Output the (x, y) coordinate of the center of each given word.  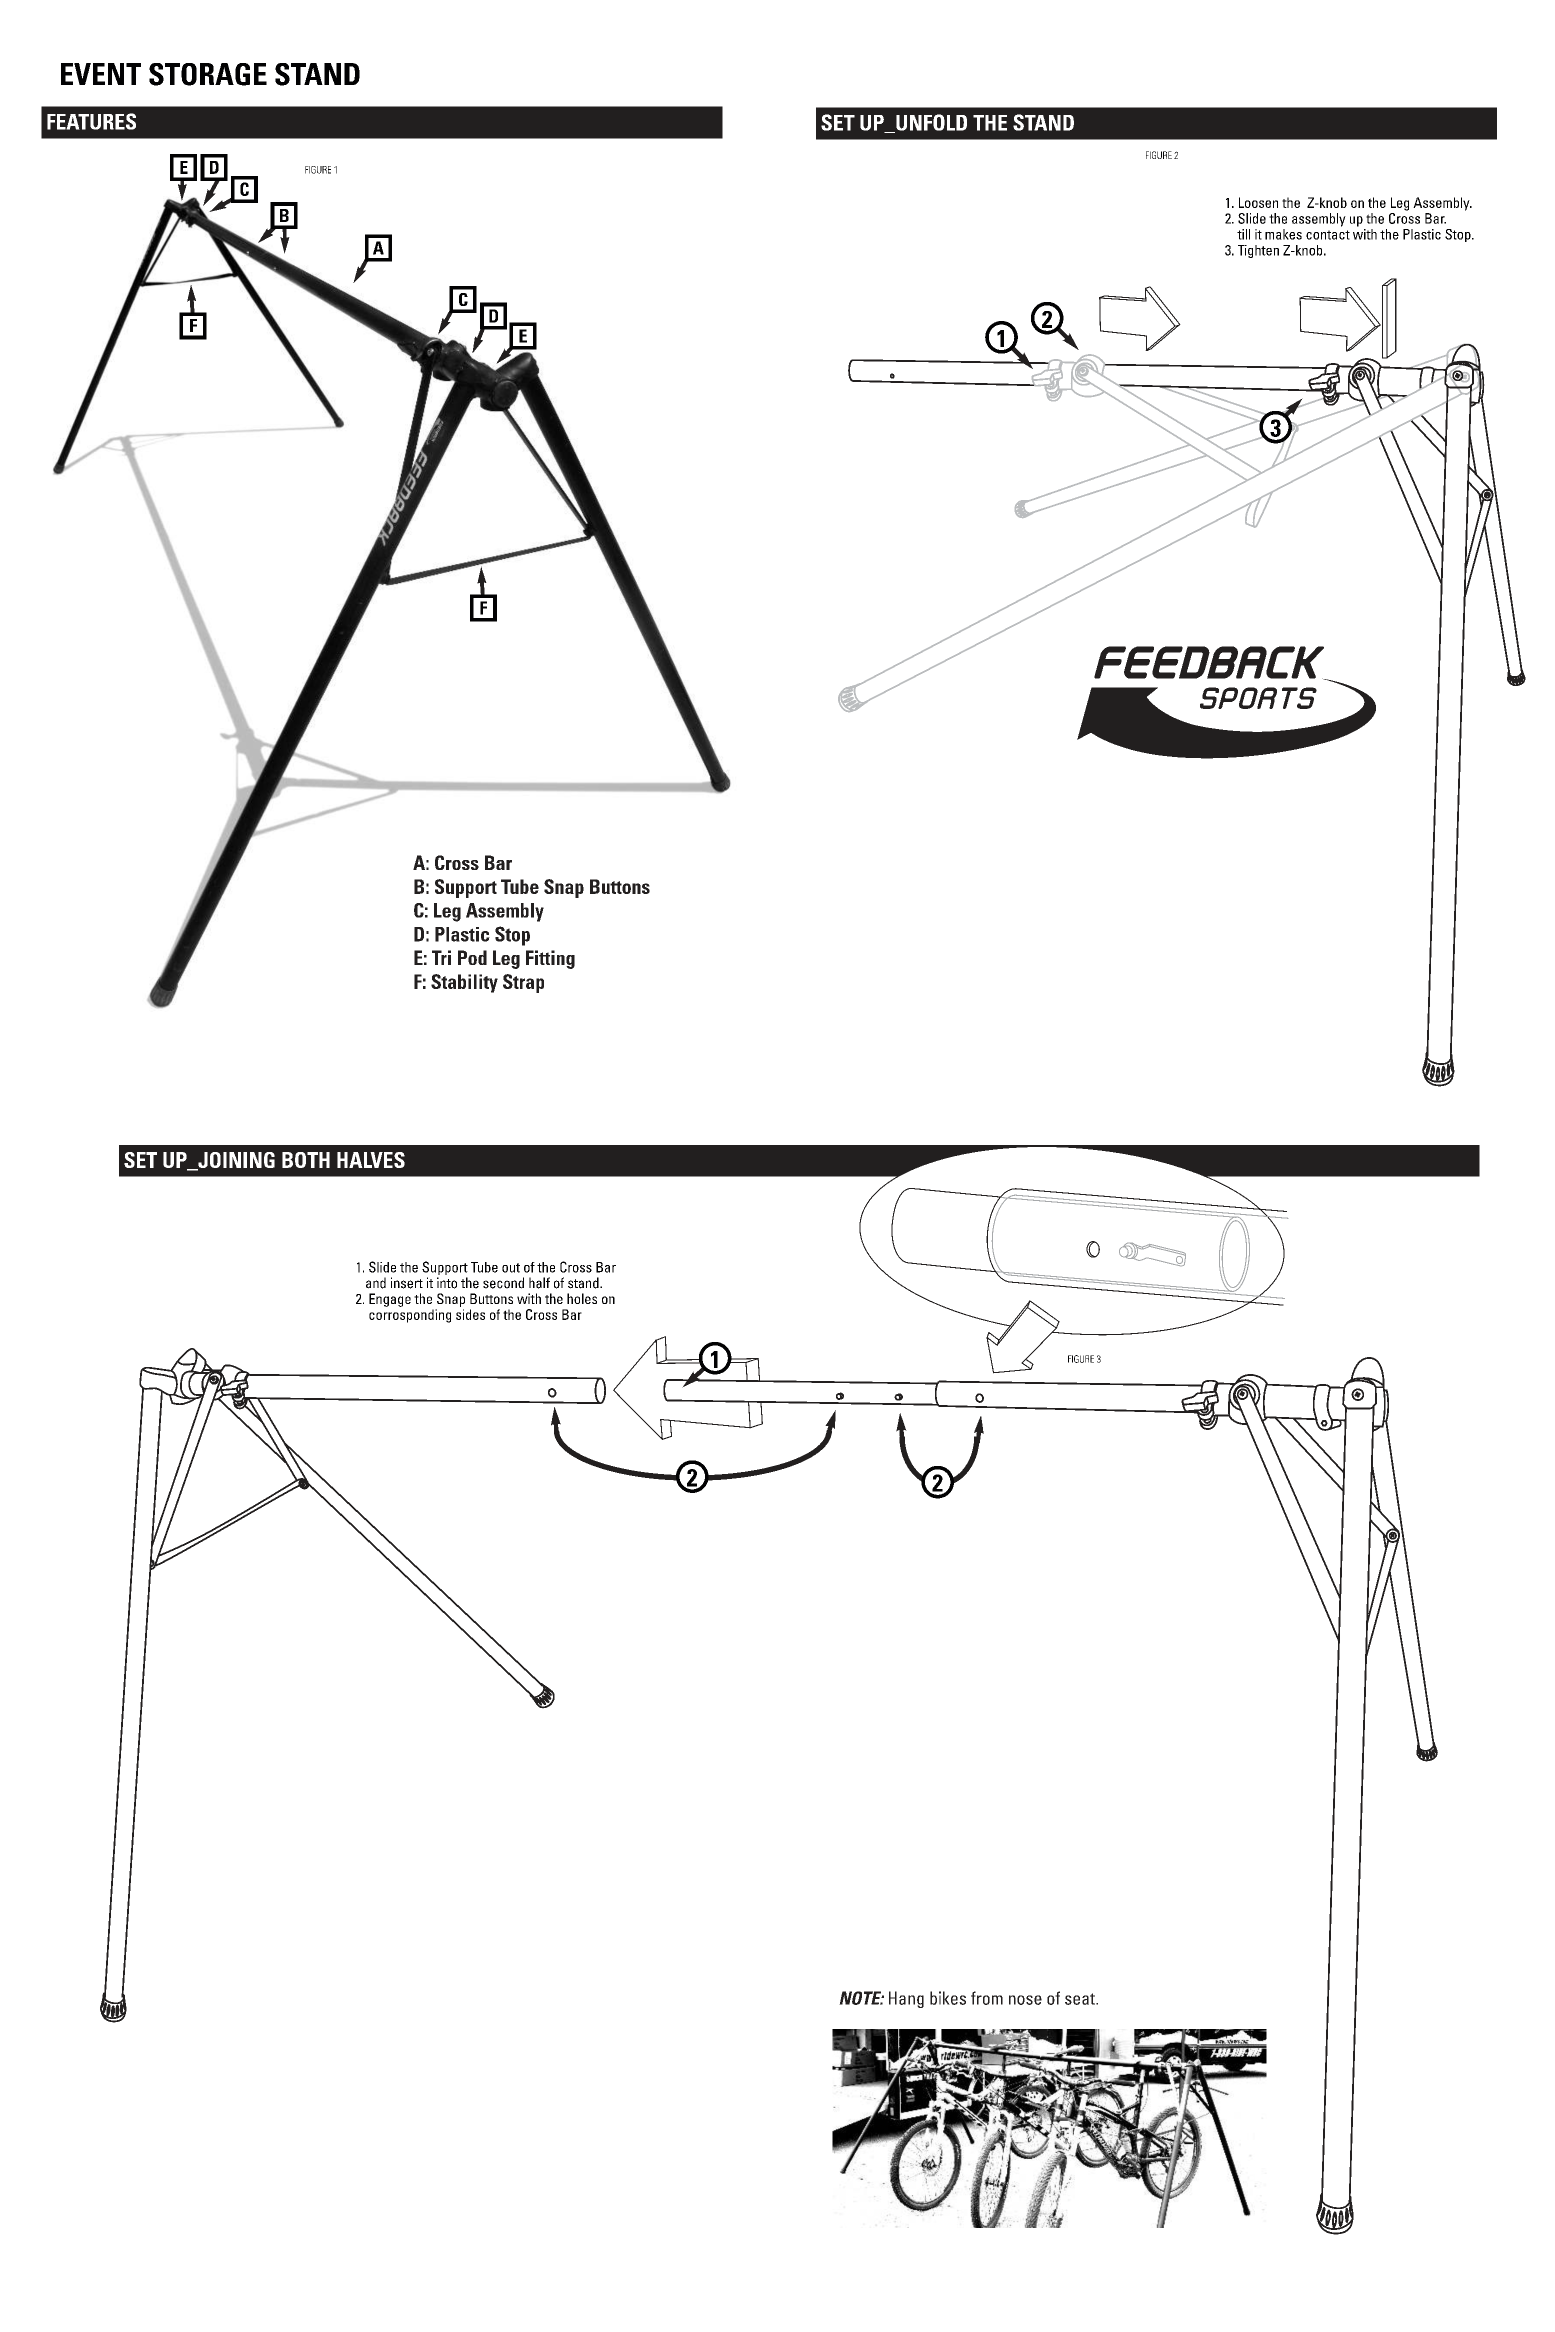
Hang (906, 1999)
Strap (523, 983)
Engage (390, 1300)
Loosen (1258, 202)
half (539, 1283)
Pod (472, 957)
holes (582, 1298)
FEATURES (91, 121)
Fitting (550, 959)
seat (1081, 1999)
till (1243, 234)
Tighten (1258, 251)
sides (470, 1314)
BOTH (306, 1160)
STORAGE (208, 74)
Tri (441, 957)
